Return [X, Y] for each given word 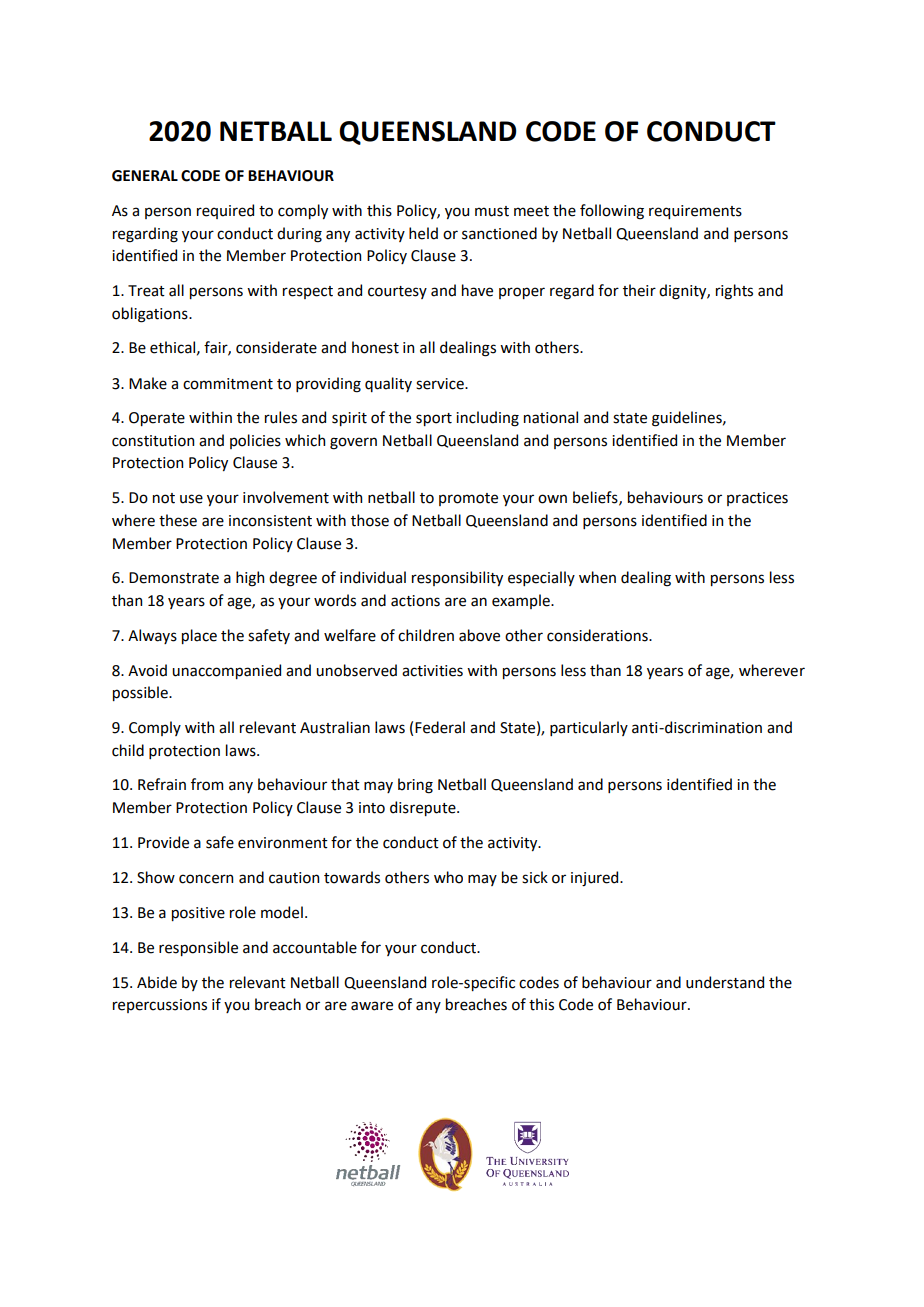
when [597, 577]
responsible [198, 948]
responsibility [457, 578]
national [551, 417]
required [225, 211]
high [250, 579]
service [441, 384]
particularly [589, 728]
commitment [228, 384]
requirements [695, 212]
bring [415, 786]
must [492, 211]
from [207, 784]
